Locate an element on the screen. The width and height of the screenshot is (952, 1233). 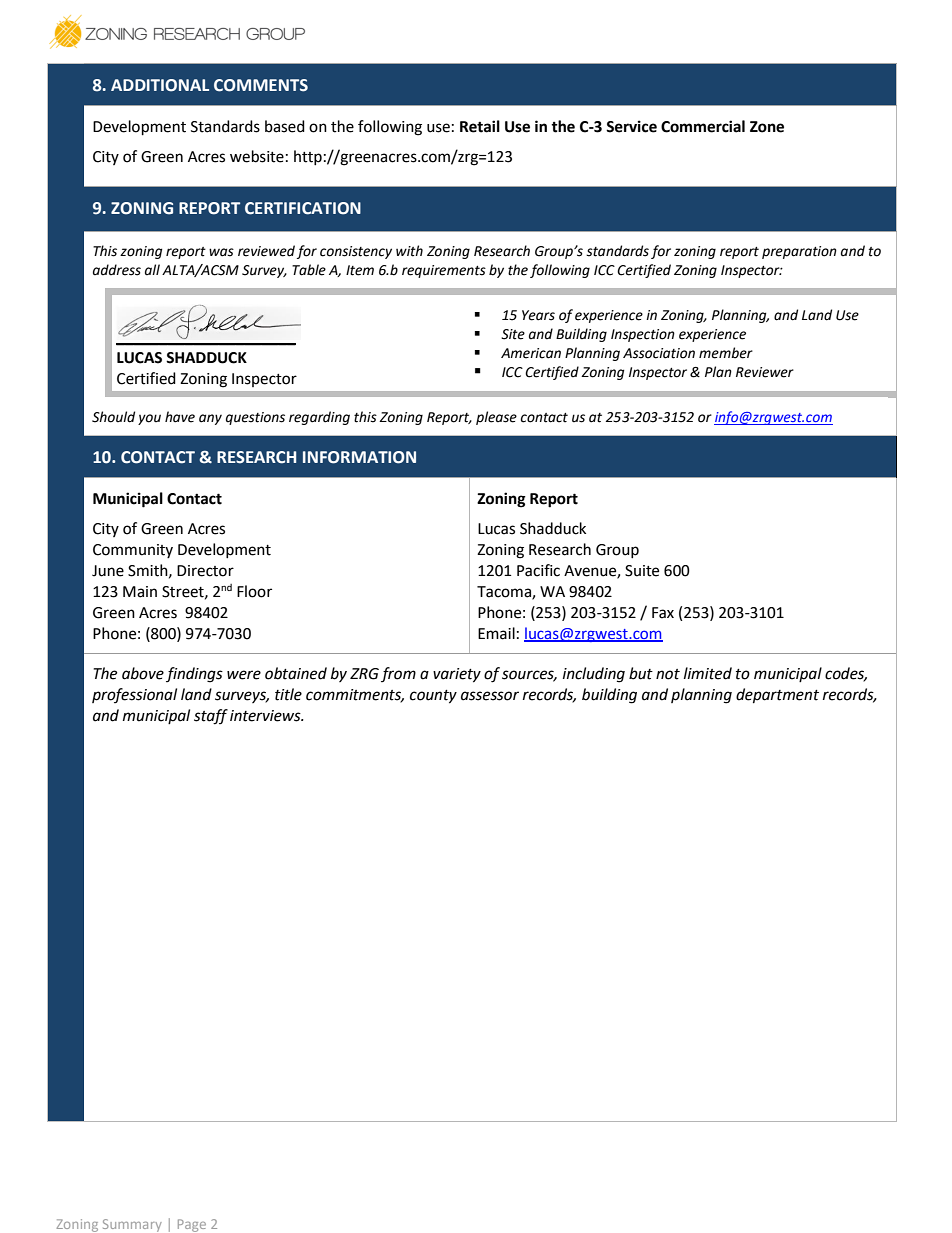
county is located at coordinates (433, 697).
